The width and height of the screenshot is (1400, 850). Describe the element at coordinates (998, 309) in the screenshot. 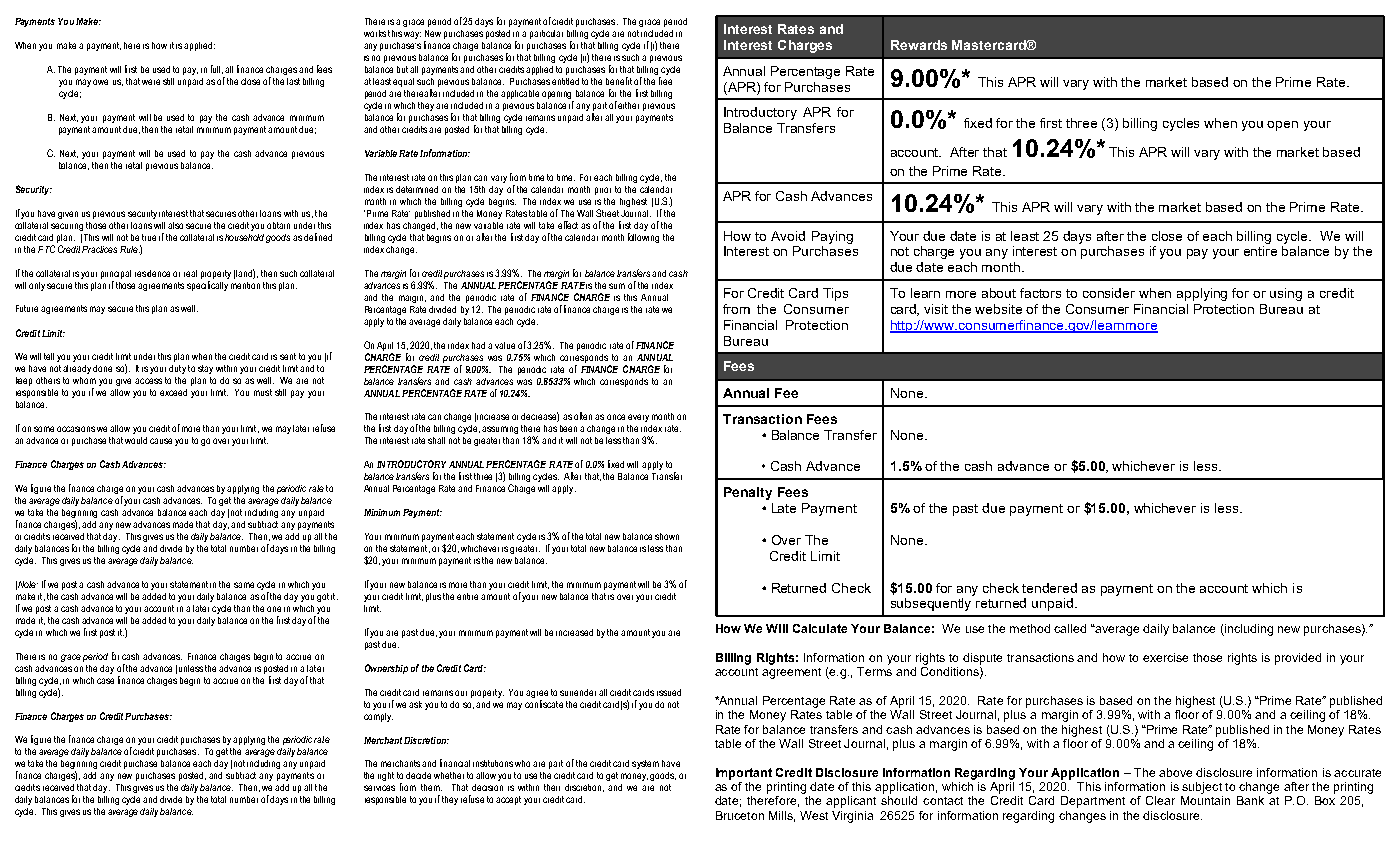

I see `website` at that location.
